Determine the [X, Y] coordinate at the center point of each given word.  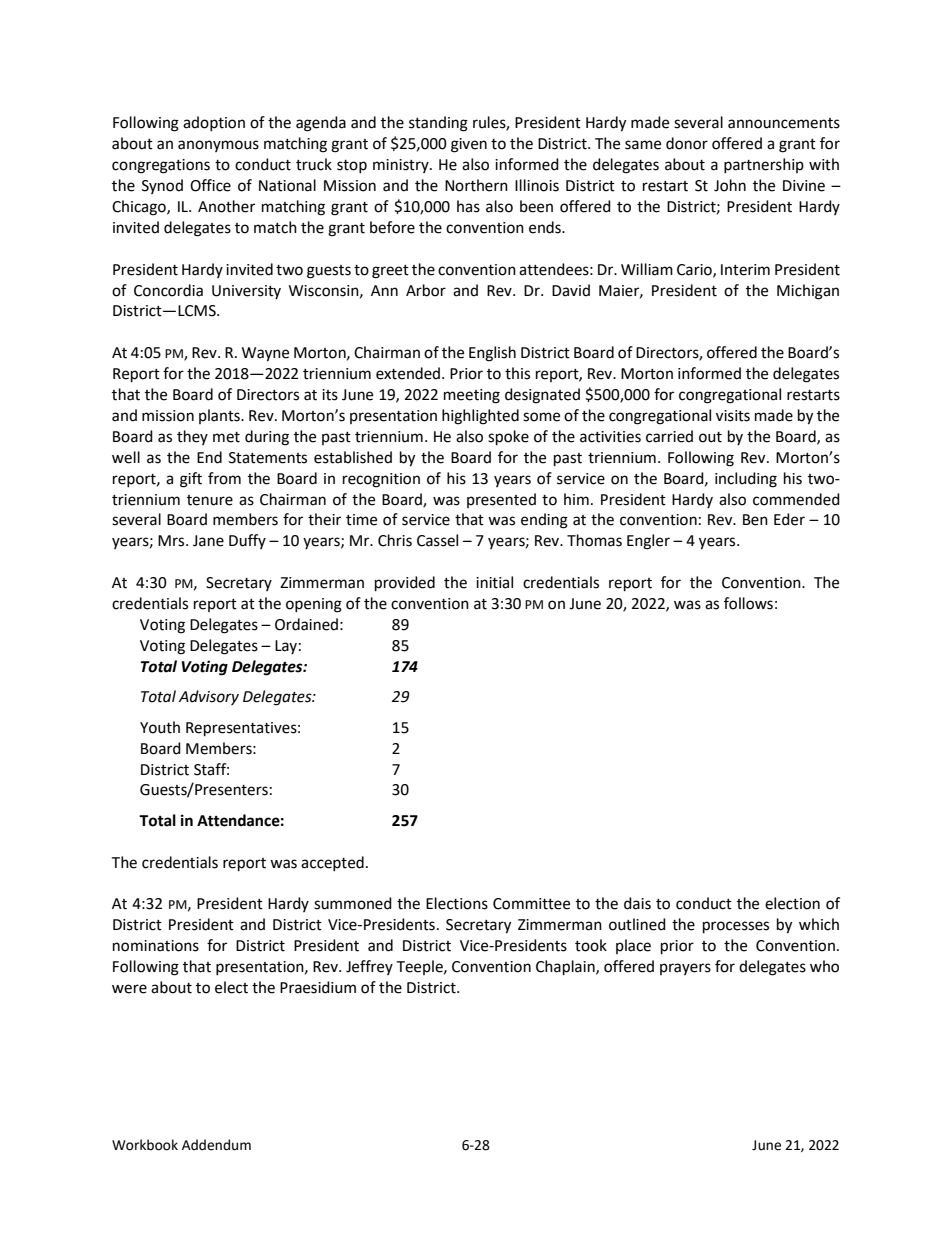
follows [748, 603]
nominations [156, 946]
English [492, 354]
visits [733, 416]
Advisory [209, 697]
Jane [208, 541]
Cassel [437, 540]
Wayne [265, 354]
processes [736, 927]
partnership [764, 165]
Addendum [216, 1145]
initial [494, 582]
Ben [755, 520]
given [469, 145]
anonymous [218, 146]
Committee [531, 904]
